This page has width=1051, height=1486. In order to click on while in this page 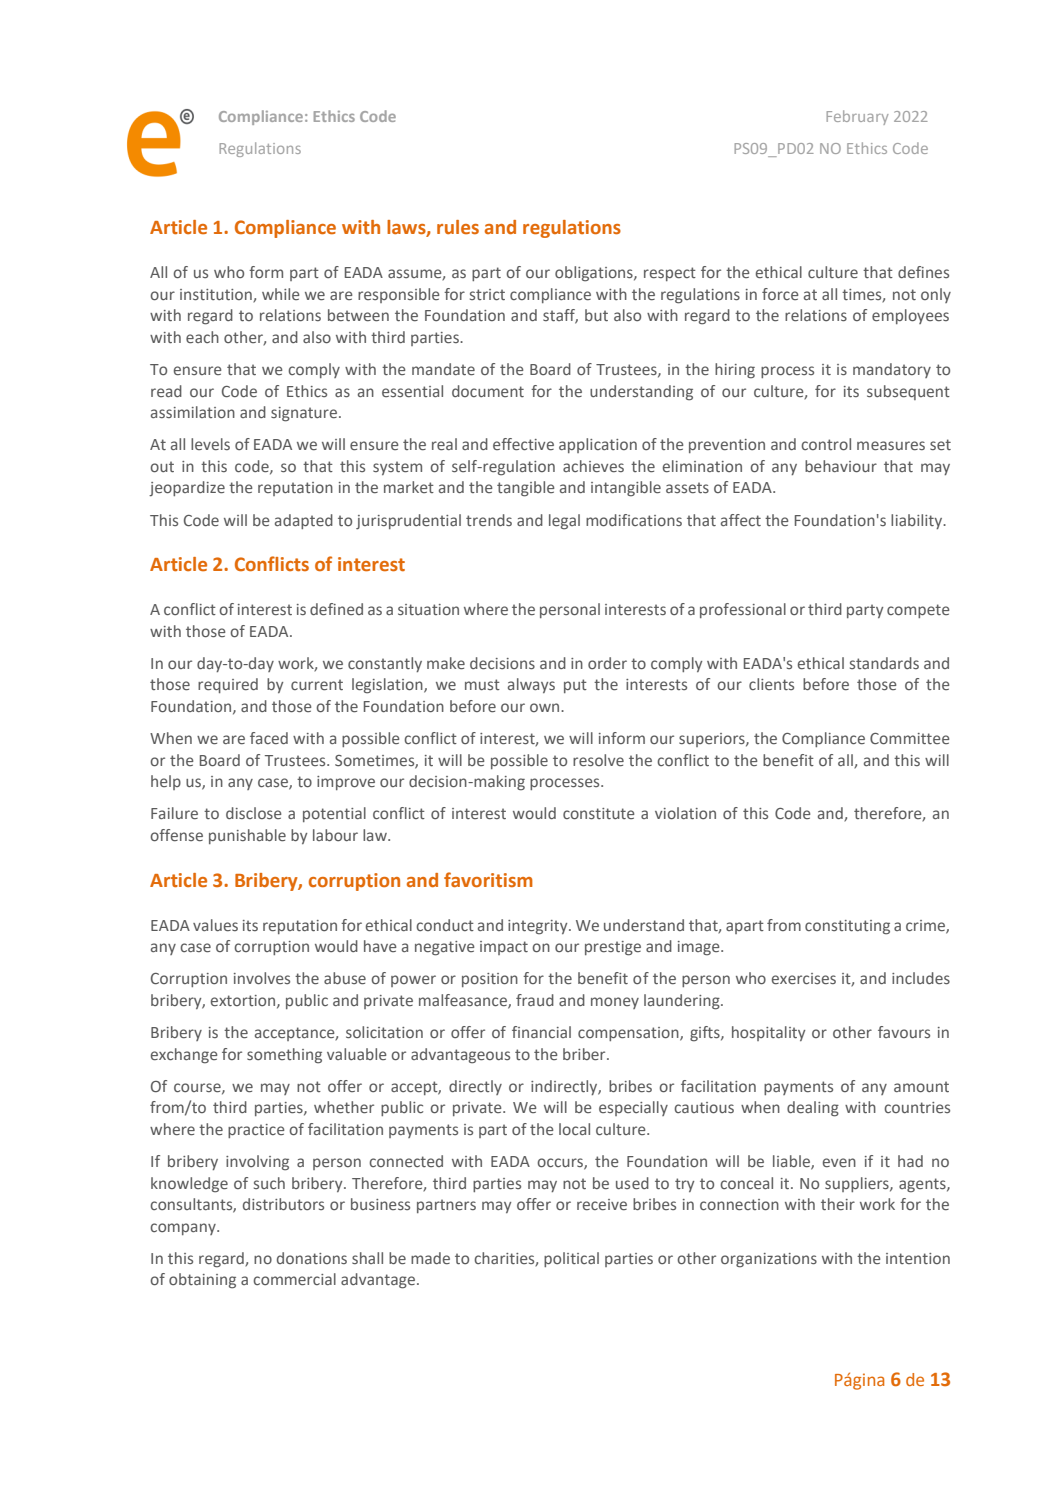, I will do `click(281, 294)`.
